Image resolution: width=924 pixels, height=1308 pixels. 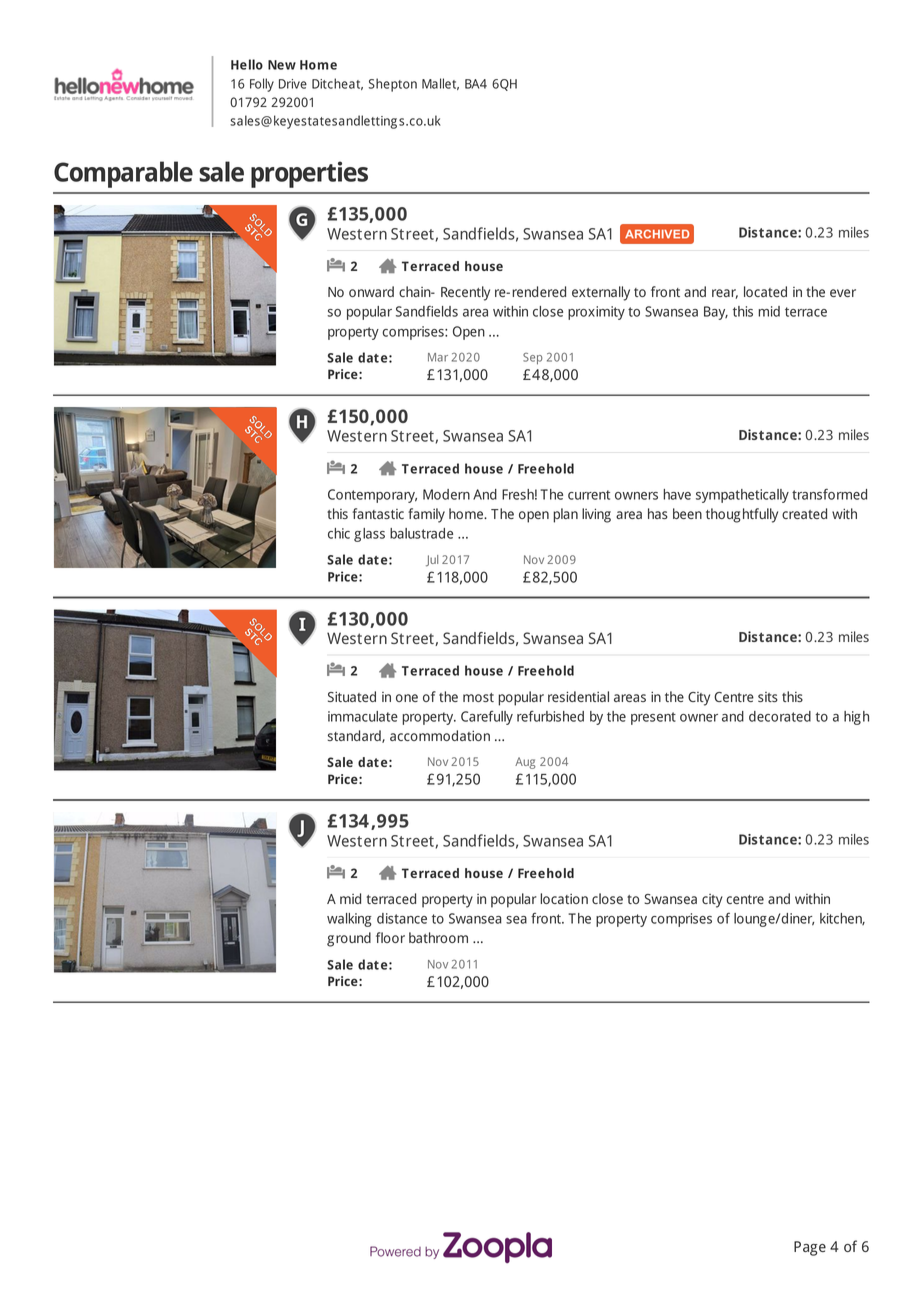 What do you see at coordinates (716, 313) in the image?
I see `Bay` at bounding box center [716, 313].
